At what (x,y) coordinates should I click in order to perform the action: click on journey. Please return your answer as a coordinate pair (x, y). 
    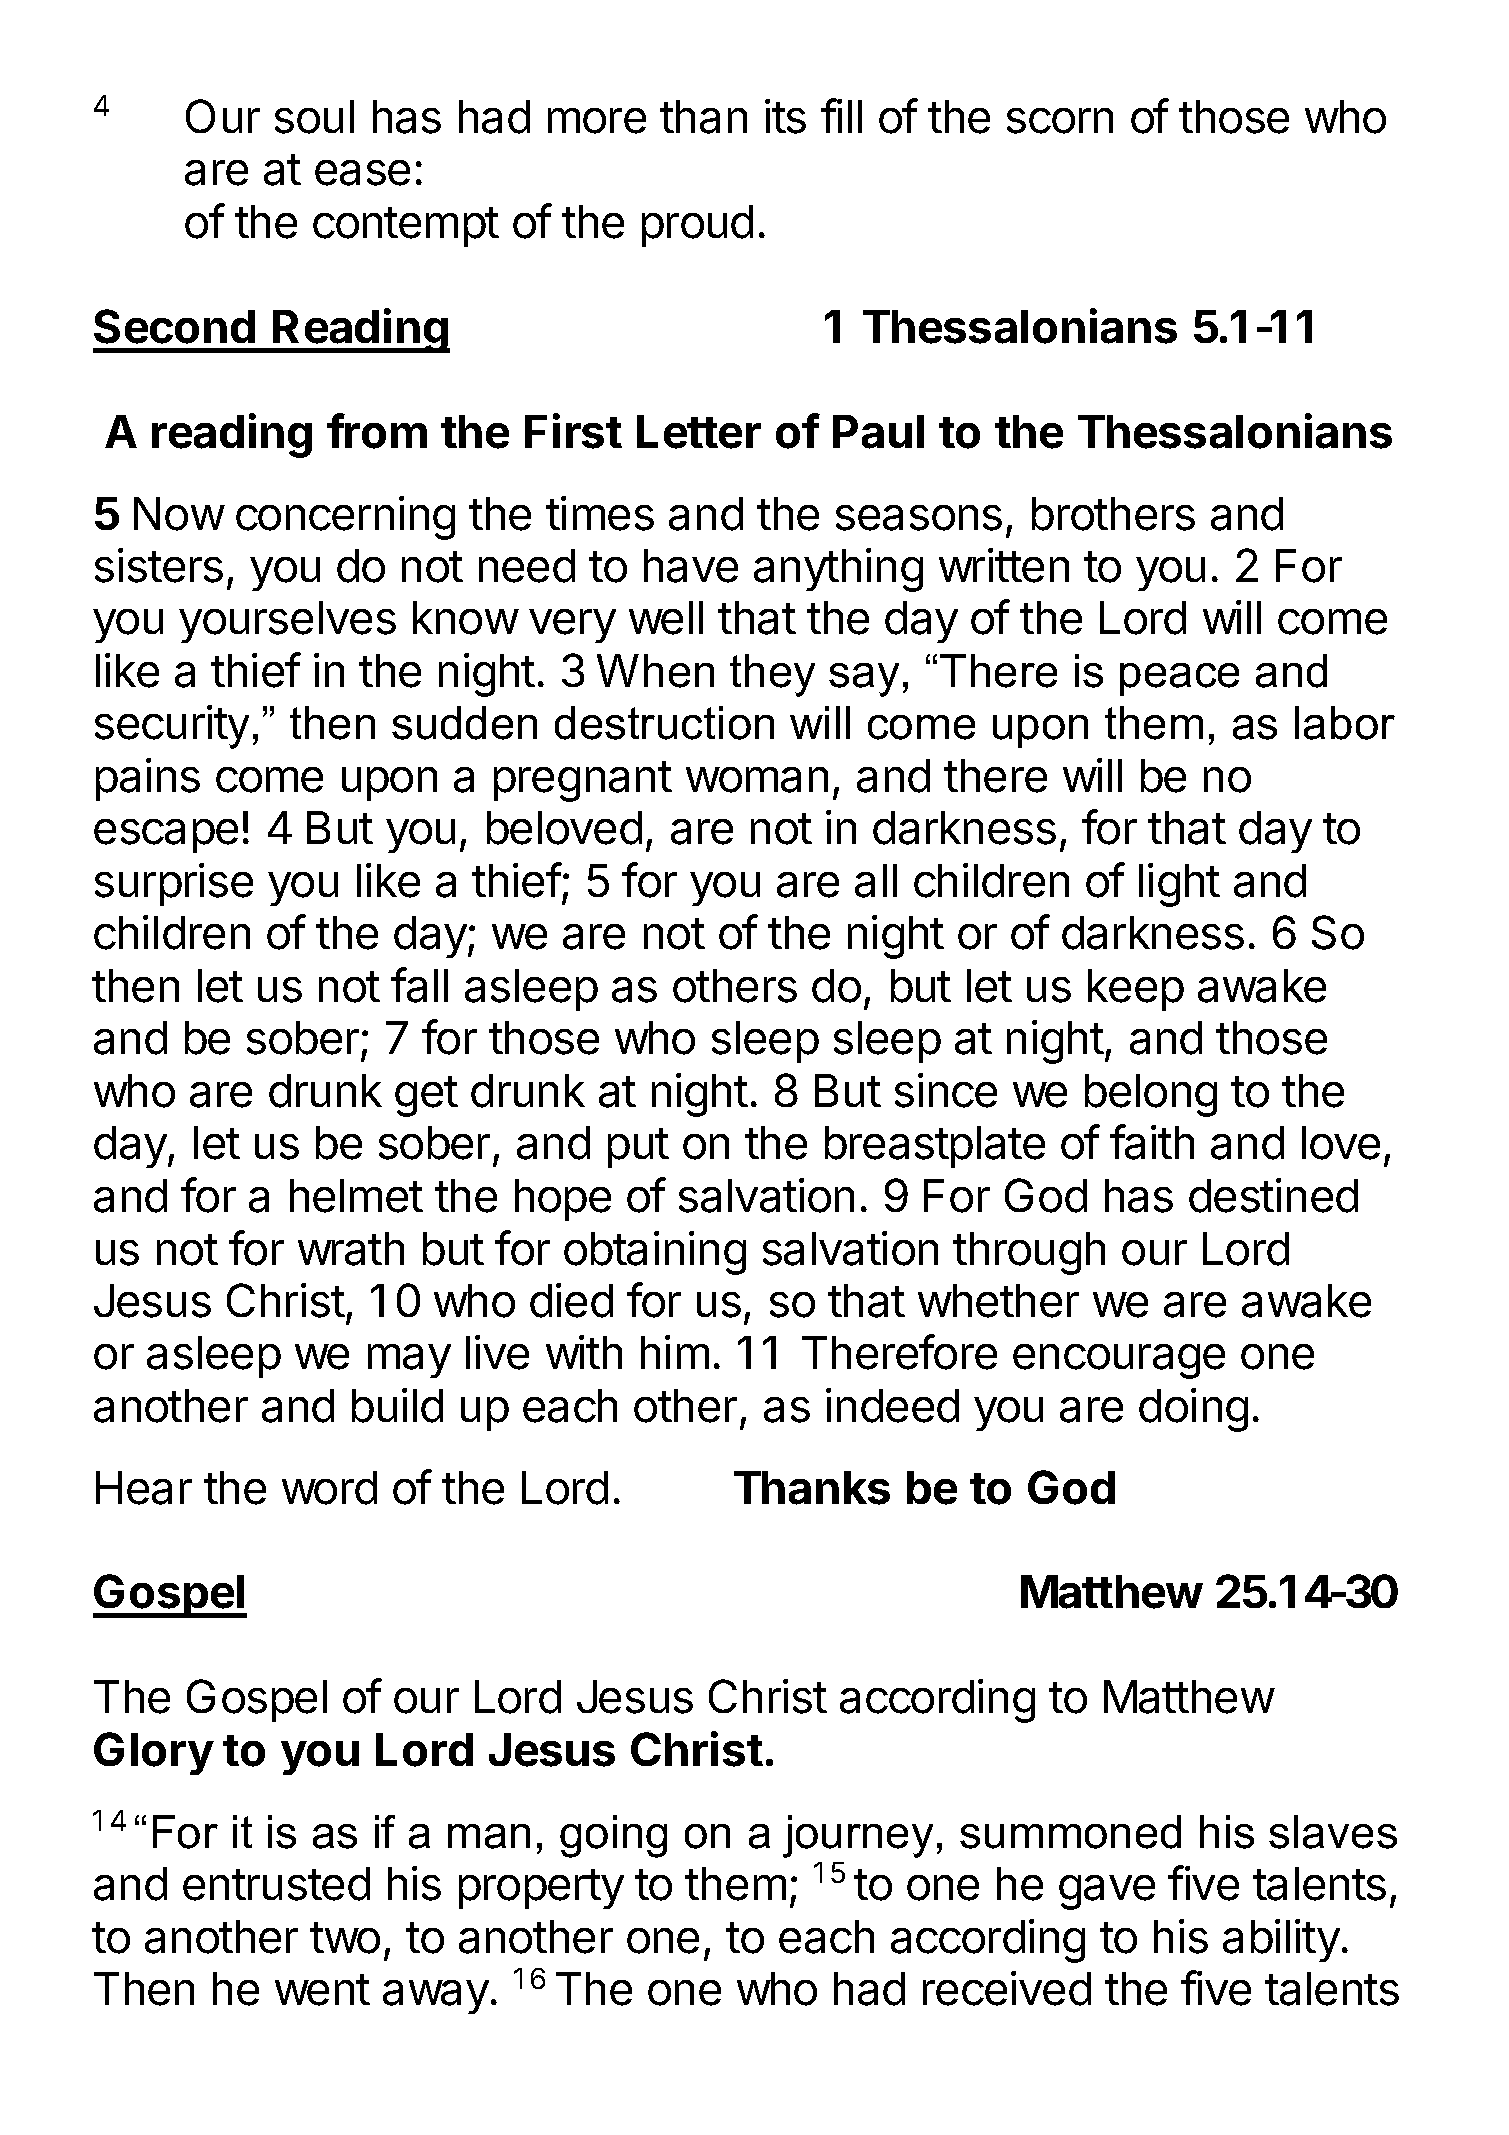
    Looking at the image, I should click on (858, 1836).
